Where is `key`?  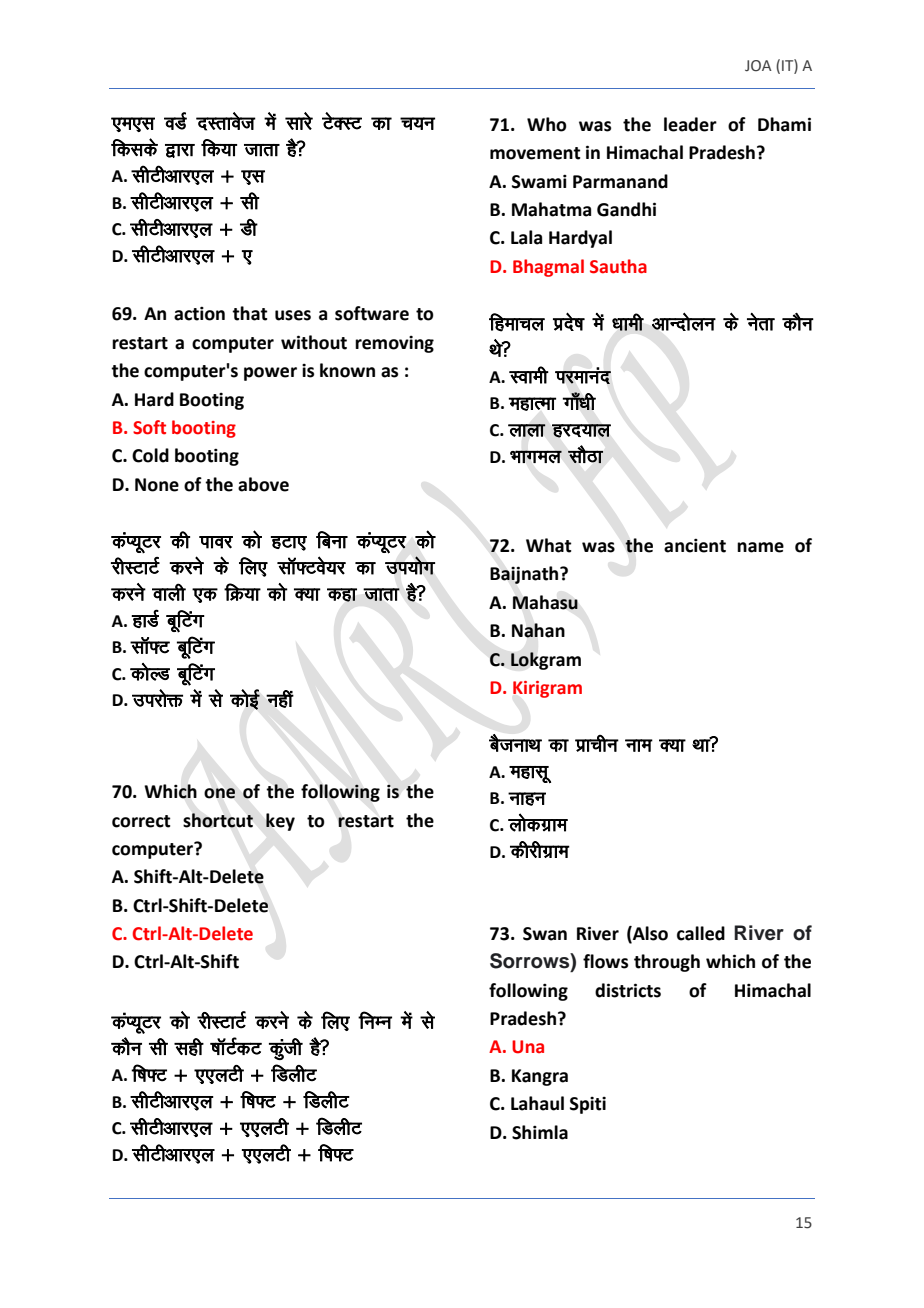 key is located at coordinates (280, 822).
